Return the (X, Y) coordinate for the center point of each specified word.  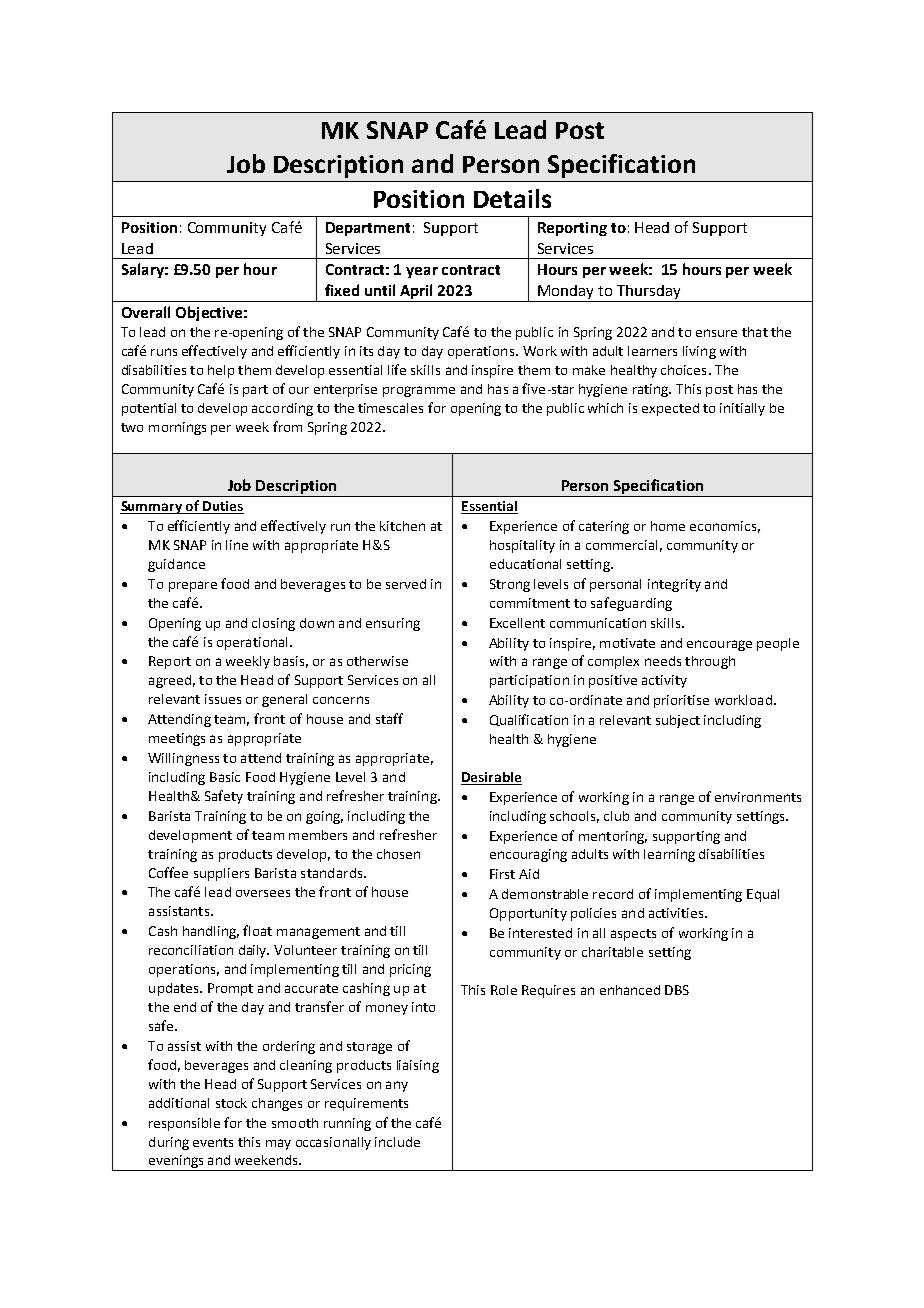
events (213, 1142)
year (422, 272)
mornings (177, 428)
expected (670, 409)
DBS (677, 990)
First (502, 874)
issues (223, 699)
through (710, 662)
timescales (390, 408)
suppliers (221, 874)
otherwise (377, 661)
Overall (146, 312)
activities (677, 913)
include (397, 1142)
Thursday (649, 293)
